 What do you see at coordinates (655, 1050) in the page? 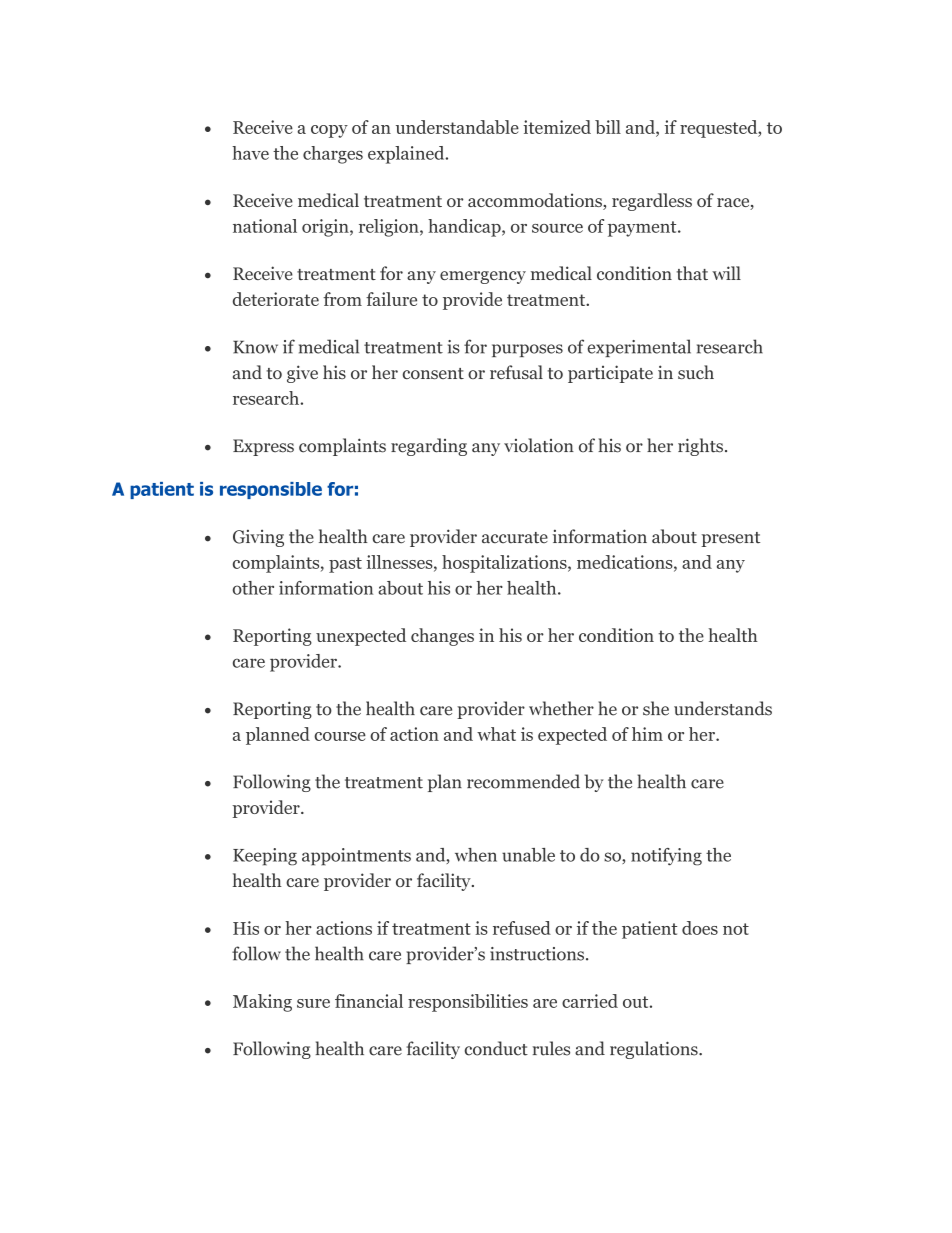
I see `regulations` at bounding box center [655, 1050].
